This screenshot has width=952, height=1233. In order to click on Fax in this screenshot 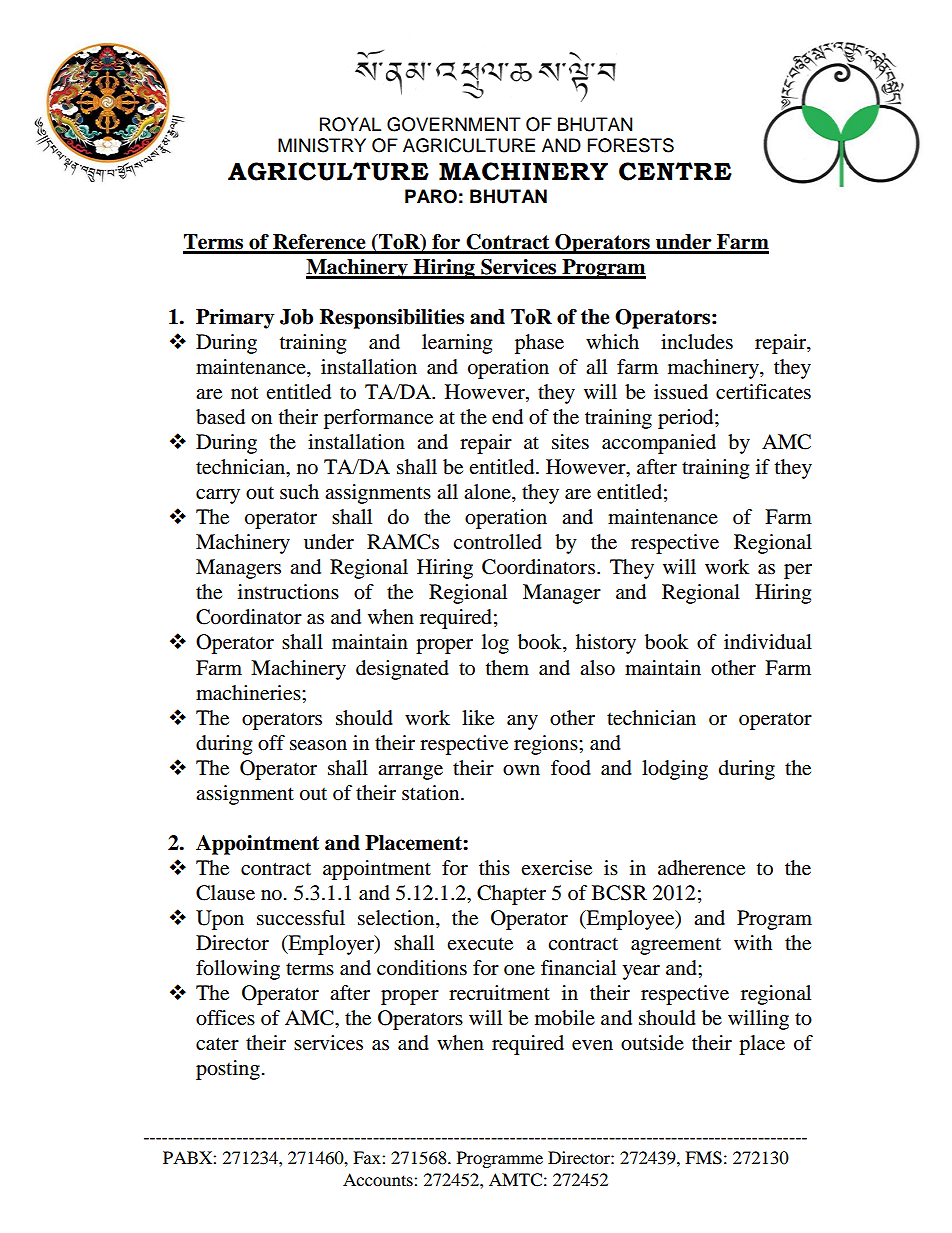, I will do `click(368, 1157)`.
